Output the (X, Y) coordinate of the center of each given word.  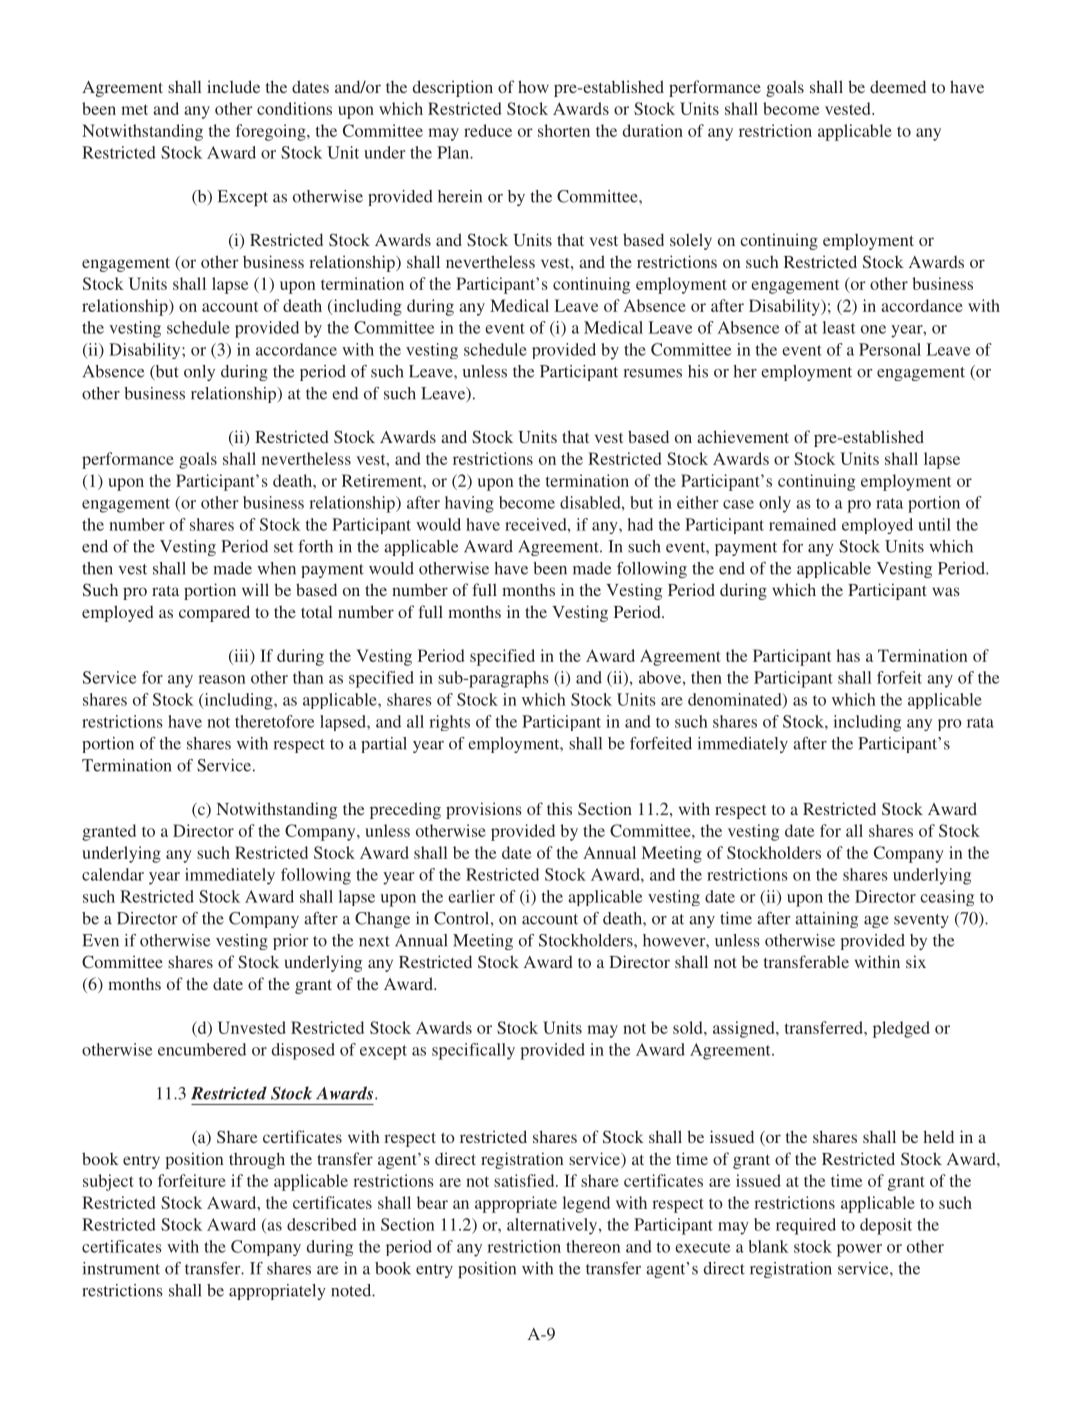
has (848, 655)
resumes (653, 373)
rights (449, 723)
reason (222, 679)
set (283, 547)
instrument (121, 1268)
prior (290, 942)
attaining (826, 920)
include (233, 86)
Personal (890, 349)
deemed (898, 86)
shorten (564, 130)
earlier (471, 896)
